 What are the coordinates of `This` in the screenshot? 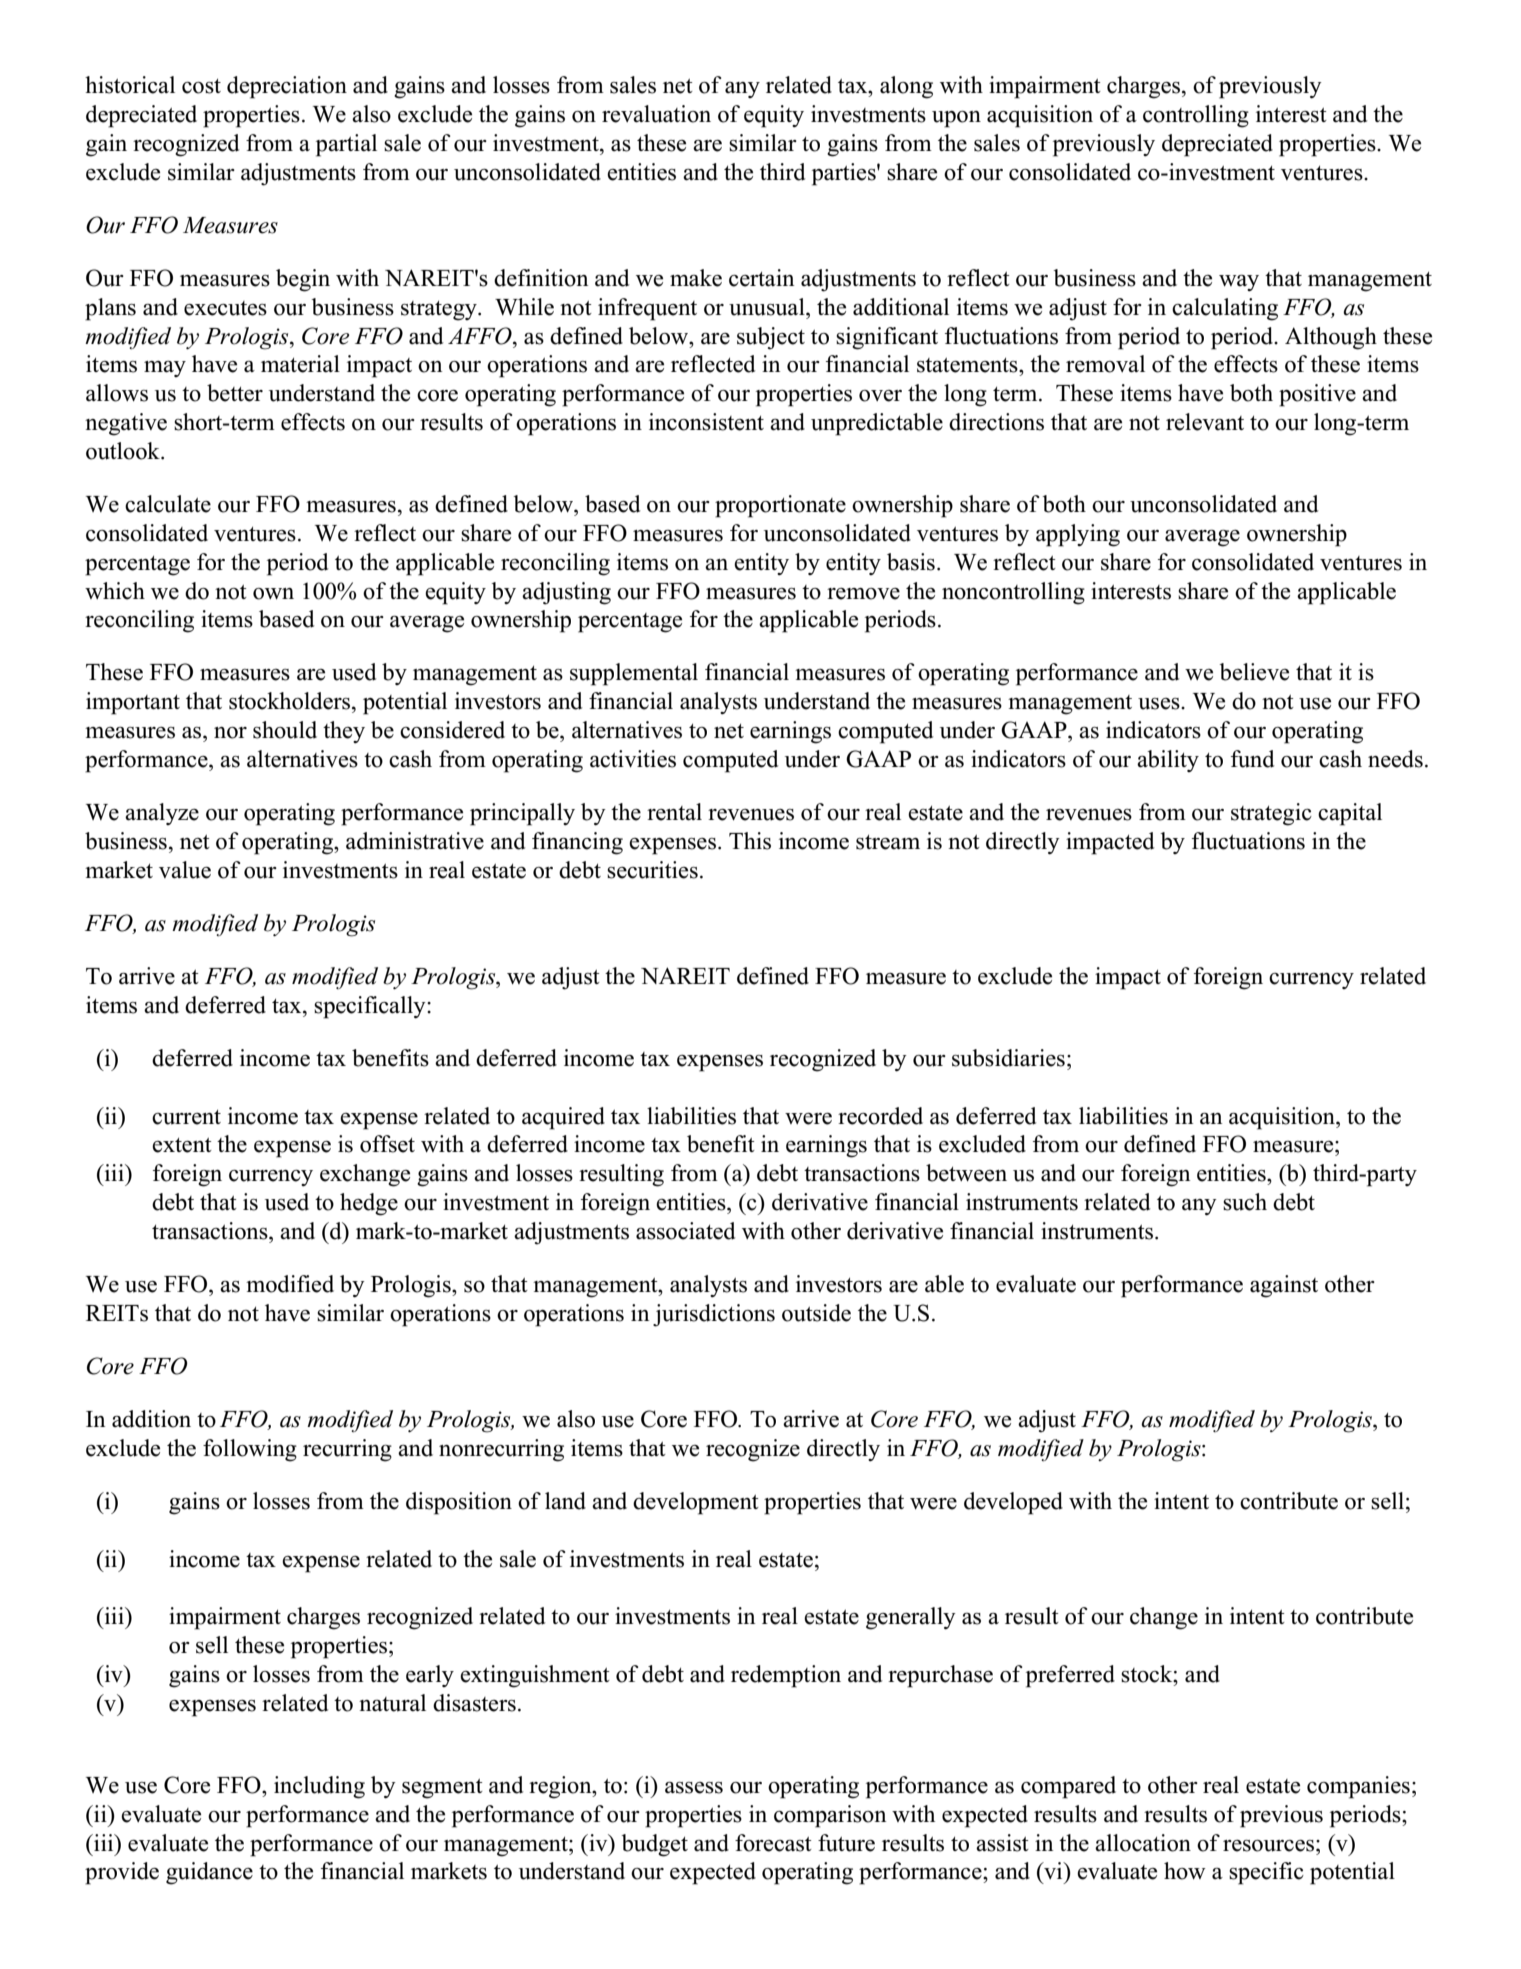 It's located at (750, 841).
